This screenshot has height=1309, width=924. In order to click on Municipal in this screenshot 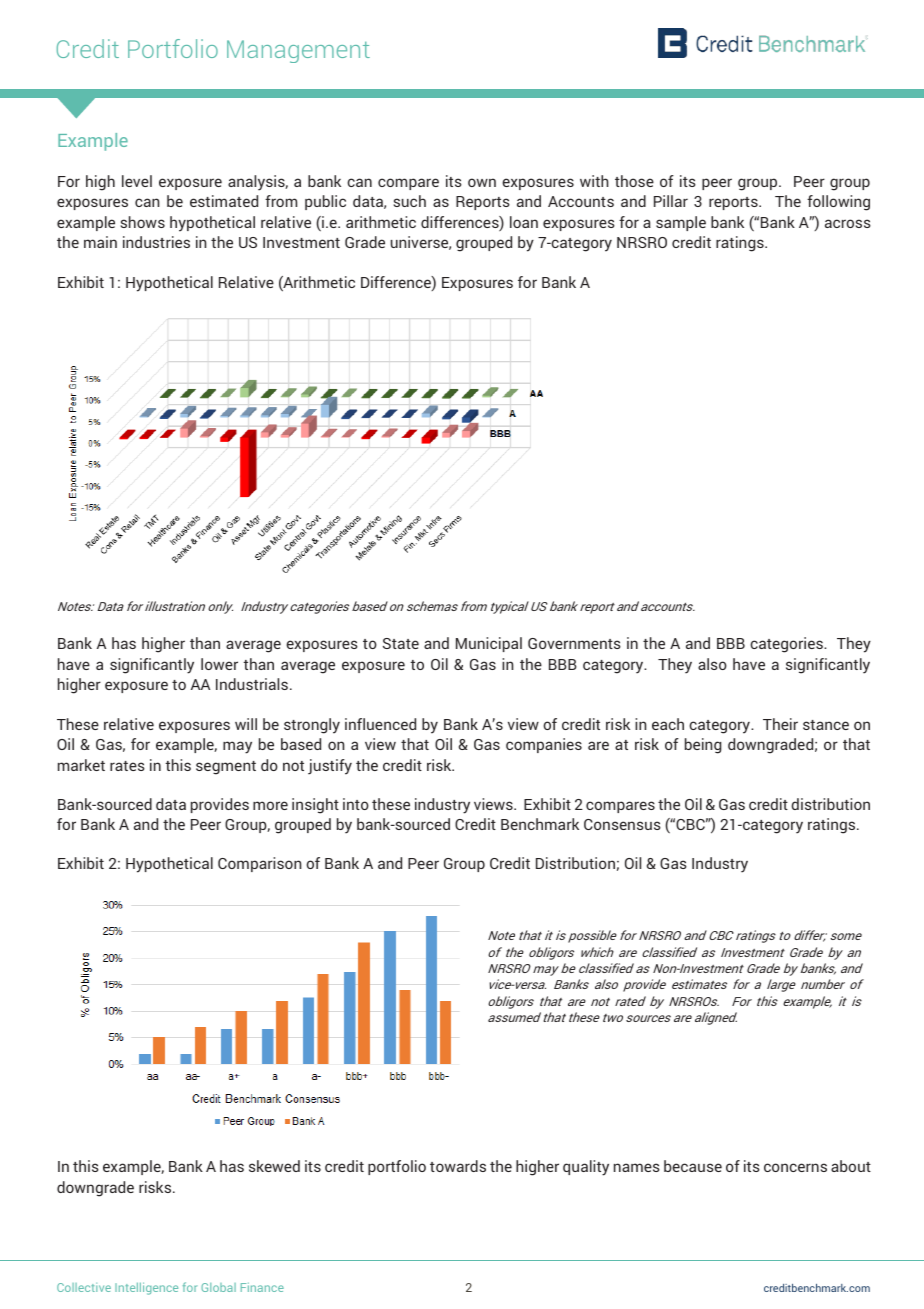, I will do `click(489, 644)`.
